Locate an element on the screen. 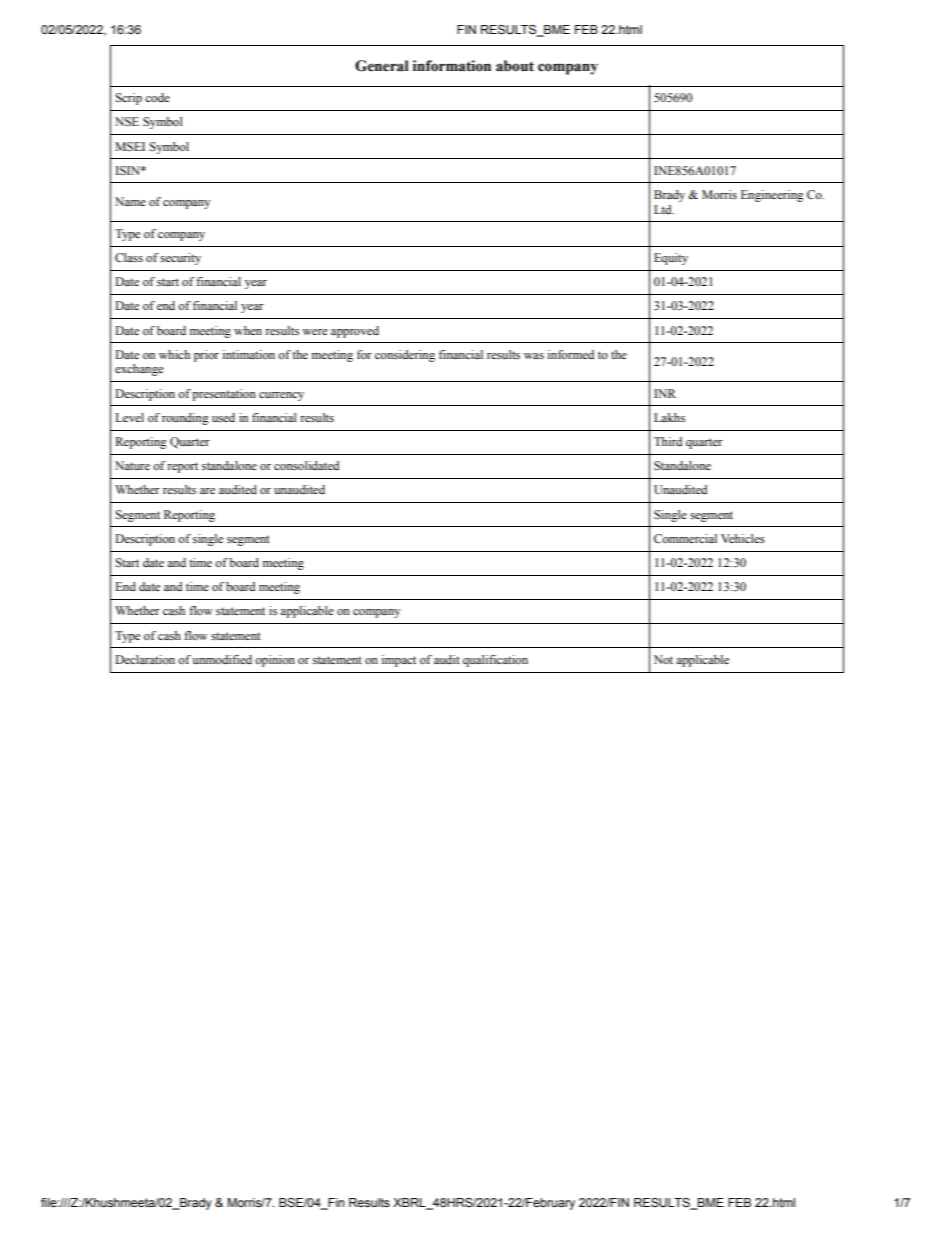 The height and width of the screenshot is (1233, 952). Equity is located at coordinates (671, 259).
